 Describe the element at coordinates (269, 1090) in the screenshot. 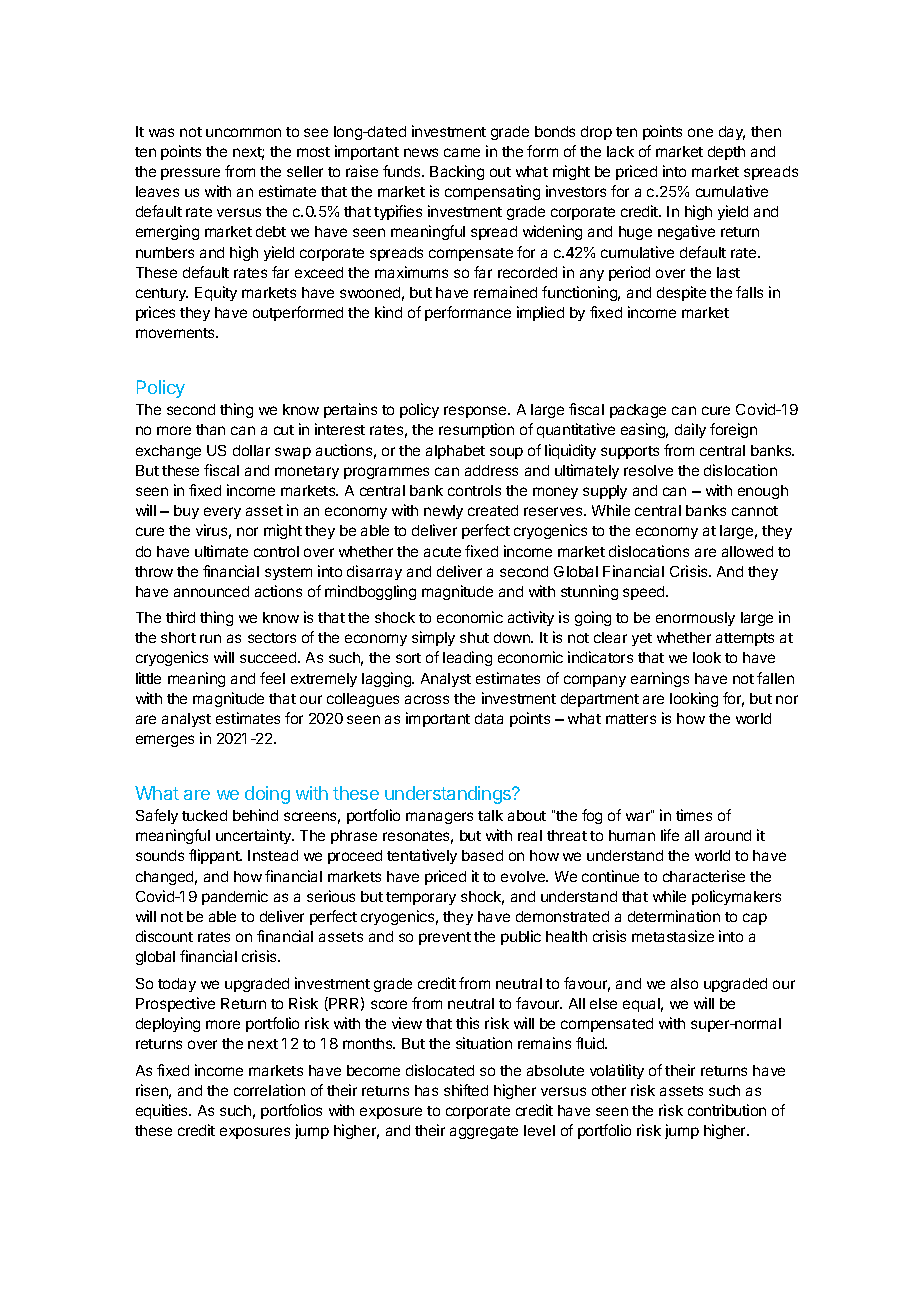

I see `correlation` at that location.
